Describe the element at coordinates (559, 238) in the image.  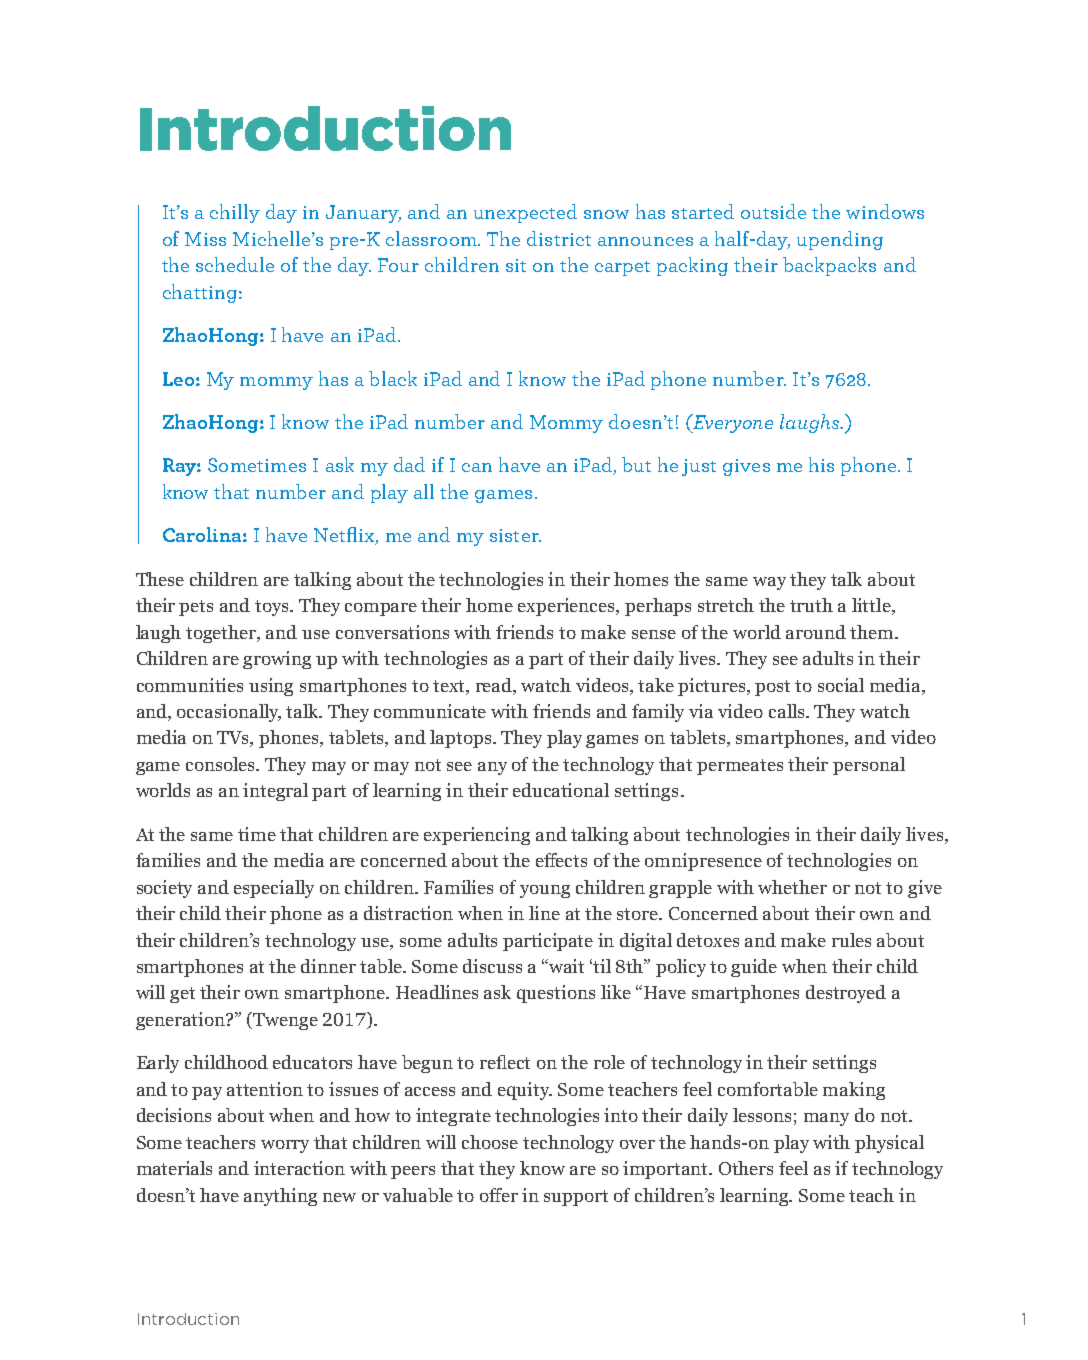
I see `district` at that location.
